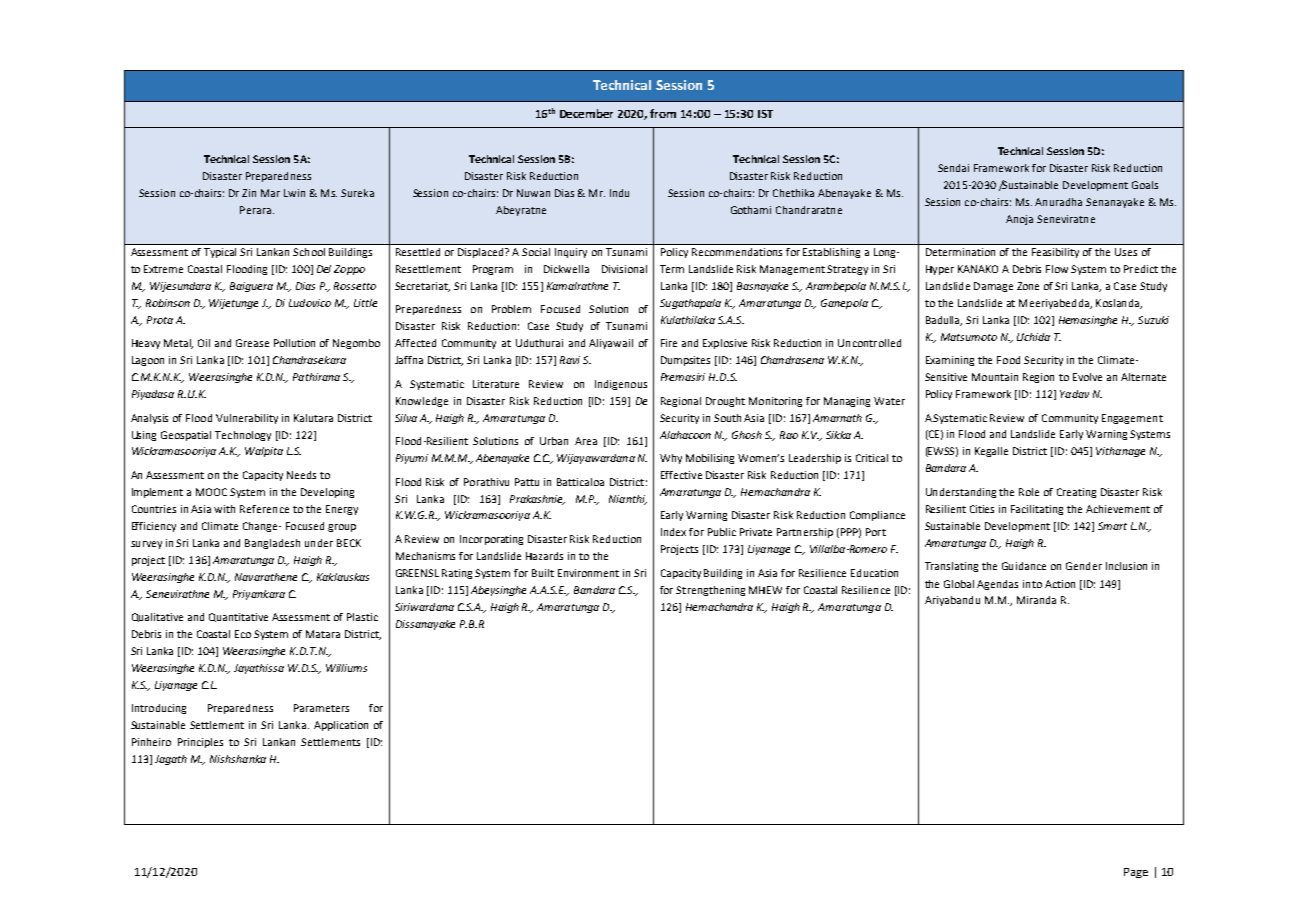 The height and width of the image is (924, 1308). What do you see at coordinates (663, 113) in the image?
I see `from` at bounding box center [663, 113].
